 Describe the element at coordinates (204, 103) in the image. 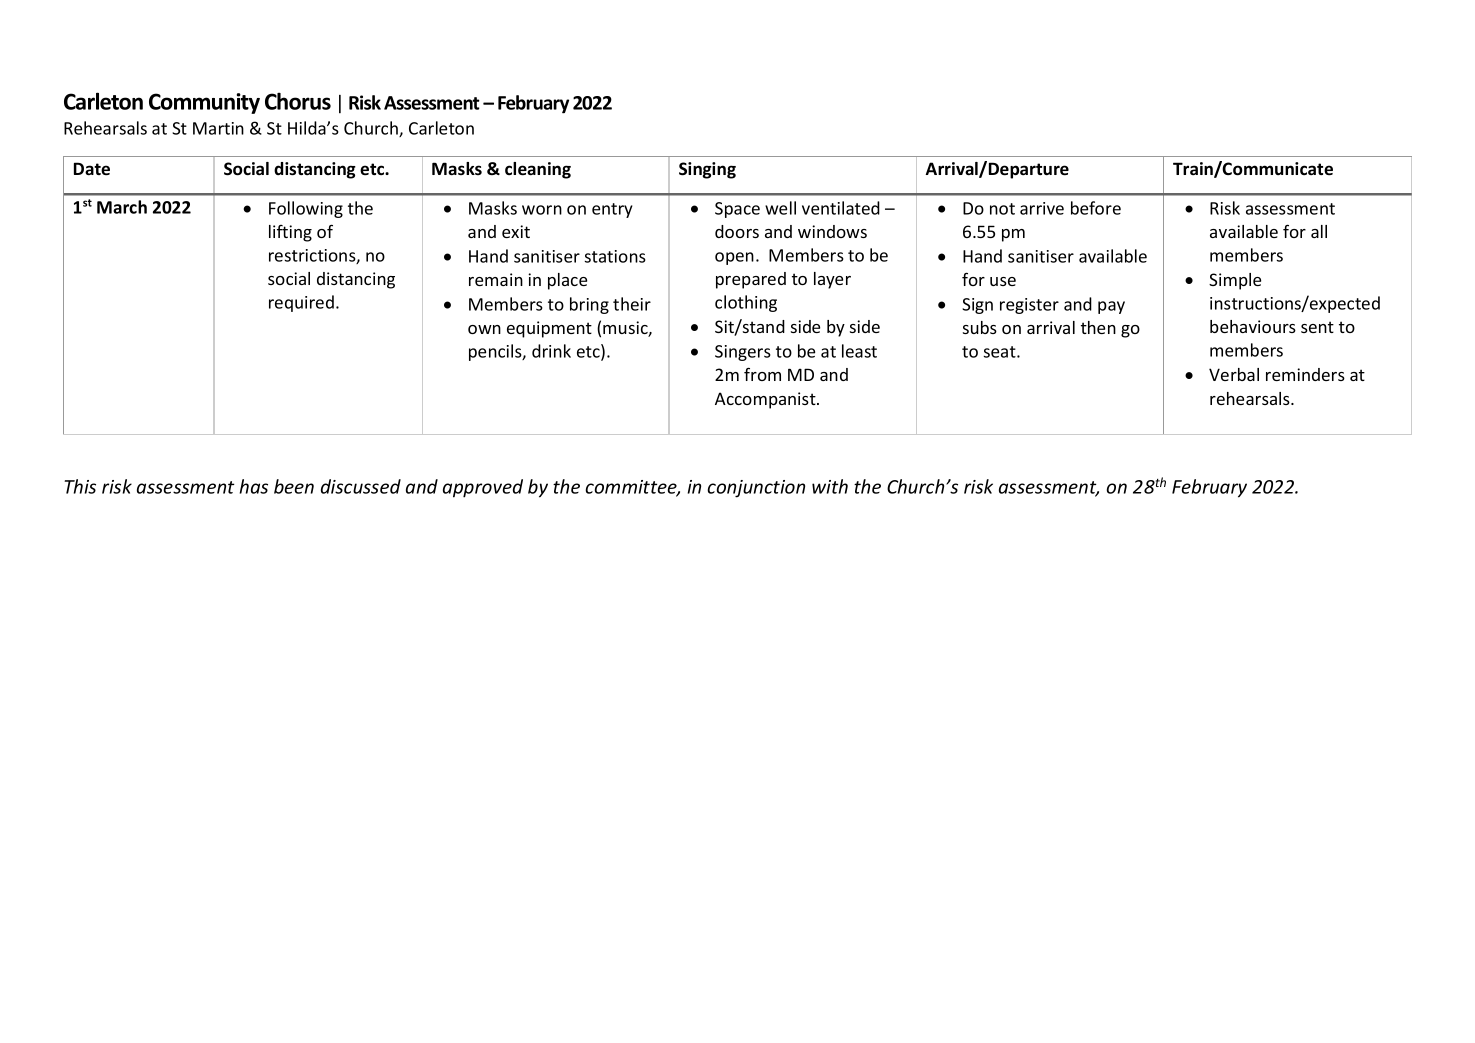

I see `Community` at that location.
